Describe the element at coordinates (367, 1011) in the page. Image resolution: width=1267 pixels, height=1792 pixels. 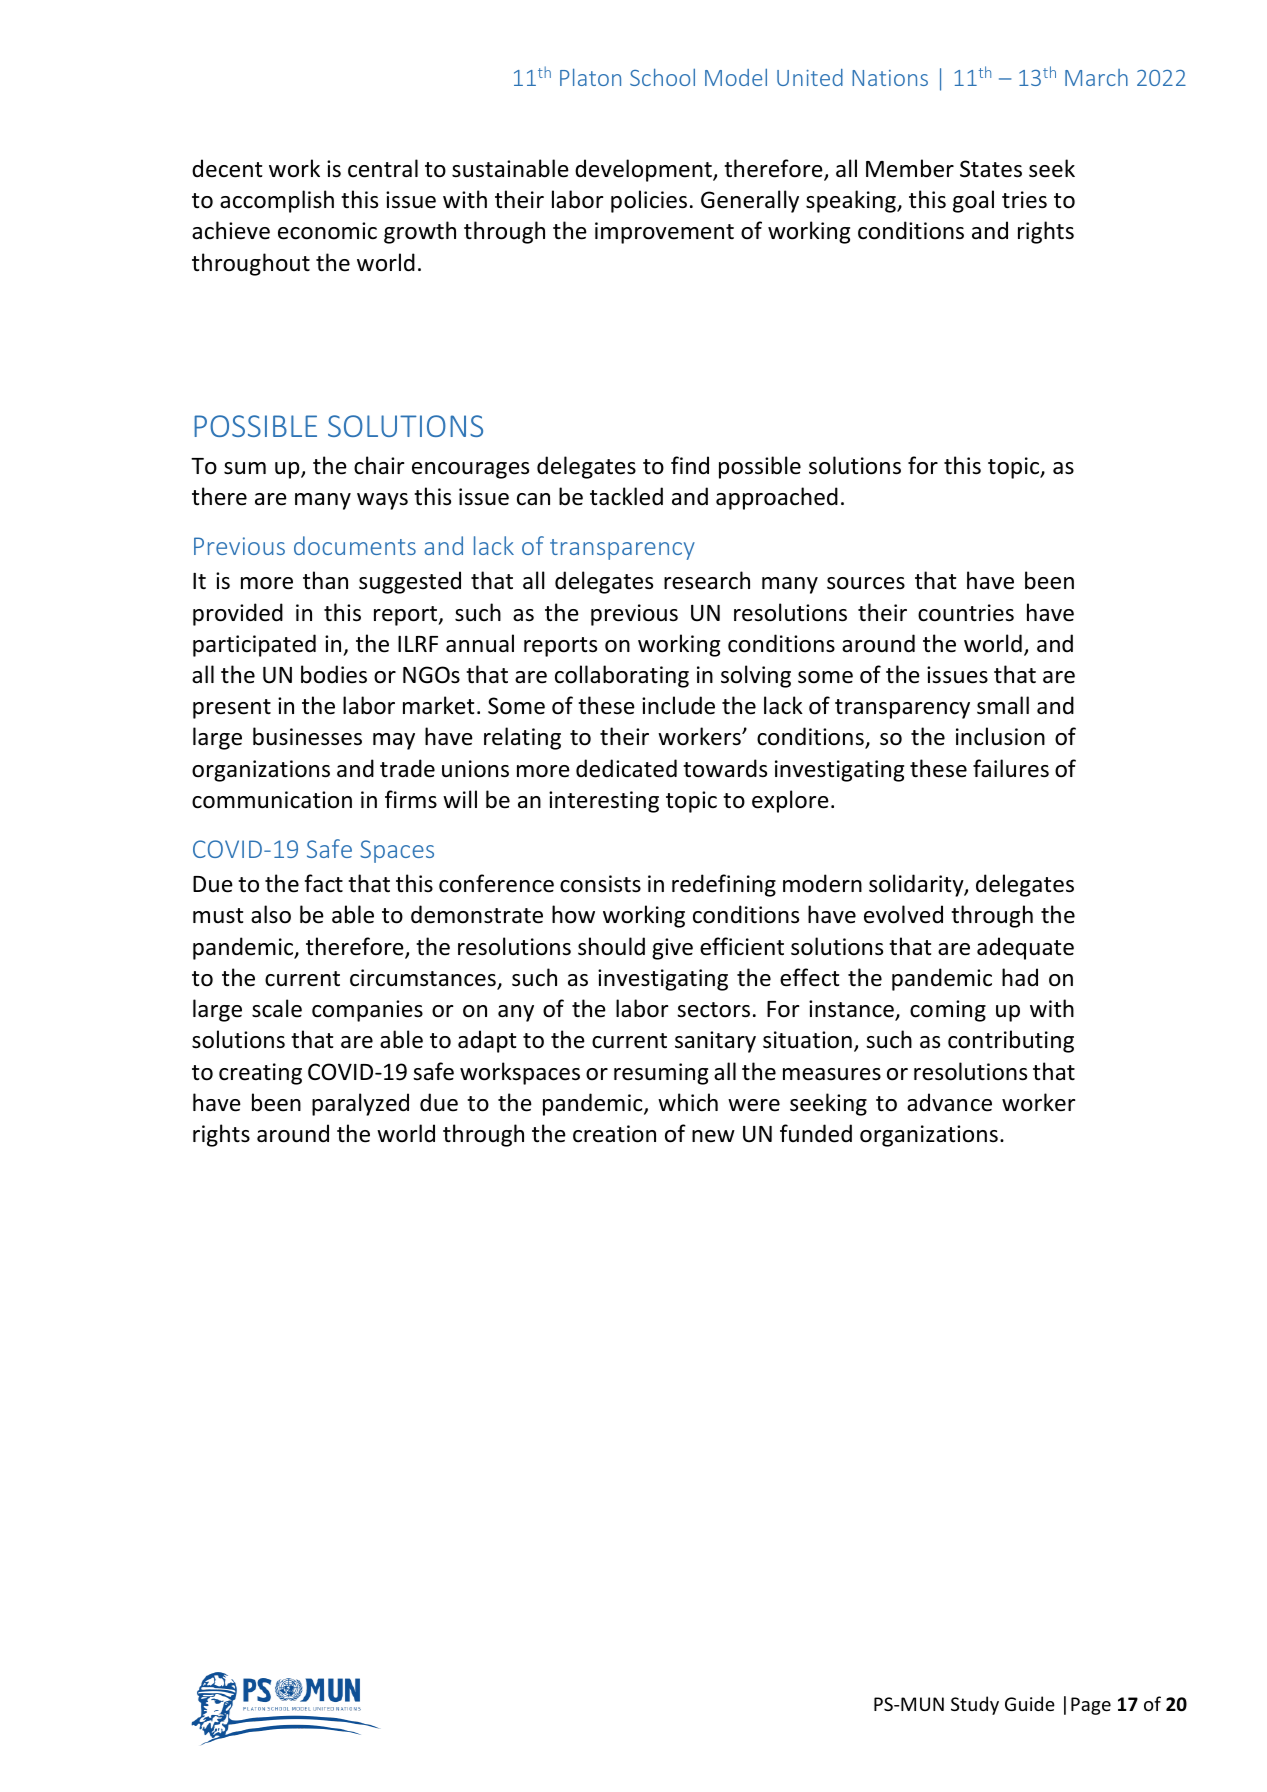
I see `companies` at that location.
